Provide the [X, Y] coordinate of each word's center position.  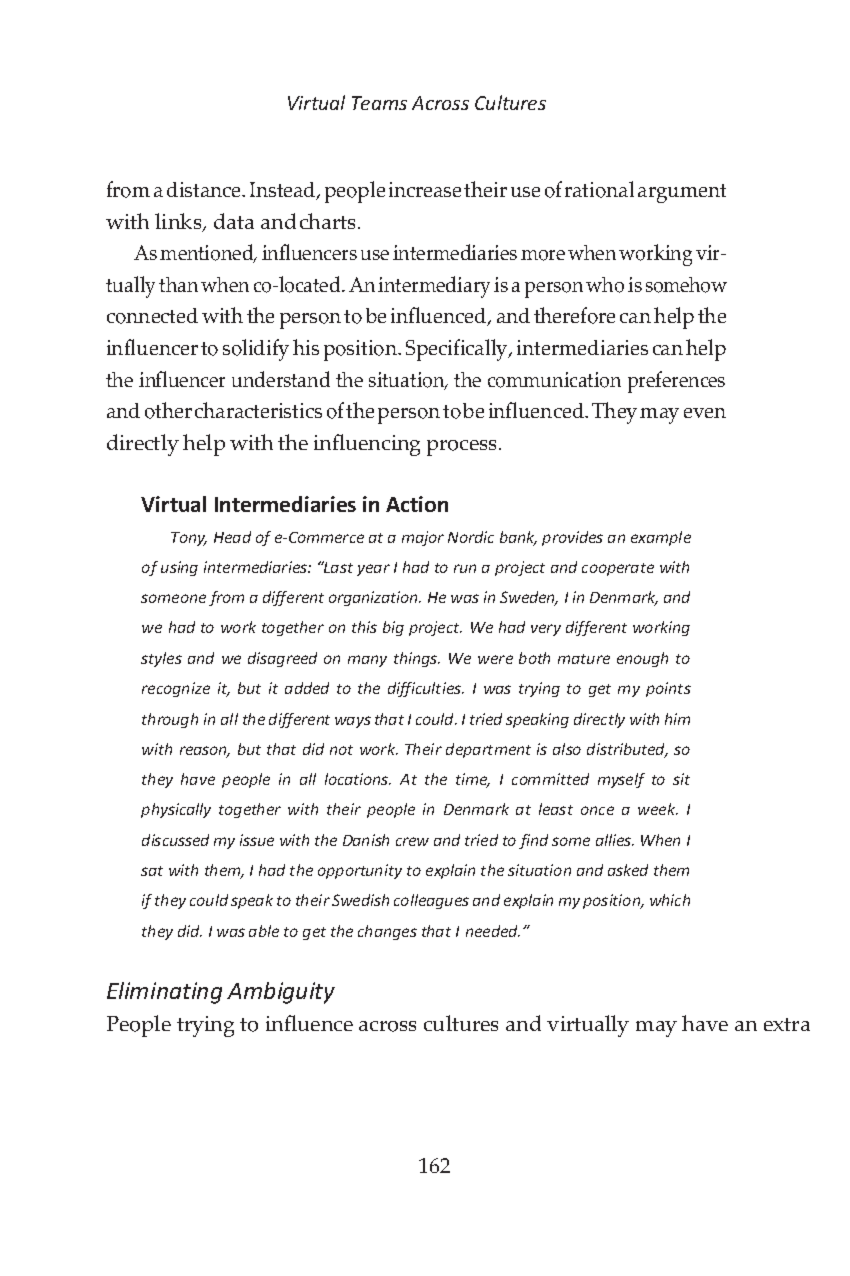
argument [682, 193]
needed [493, 931]
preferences [676, 382]
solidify [256, 350]
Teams [379, 103]
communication [554, 380]
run [465, 568]
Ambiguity [281, 993]
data [234, 221]
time [473, 780]
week [658, 809]
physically [176, 810]
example [661, 538]
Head [232, 537]
